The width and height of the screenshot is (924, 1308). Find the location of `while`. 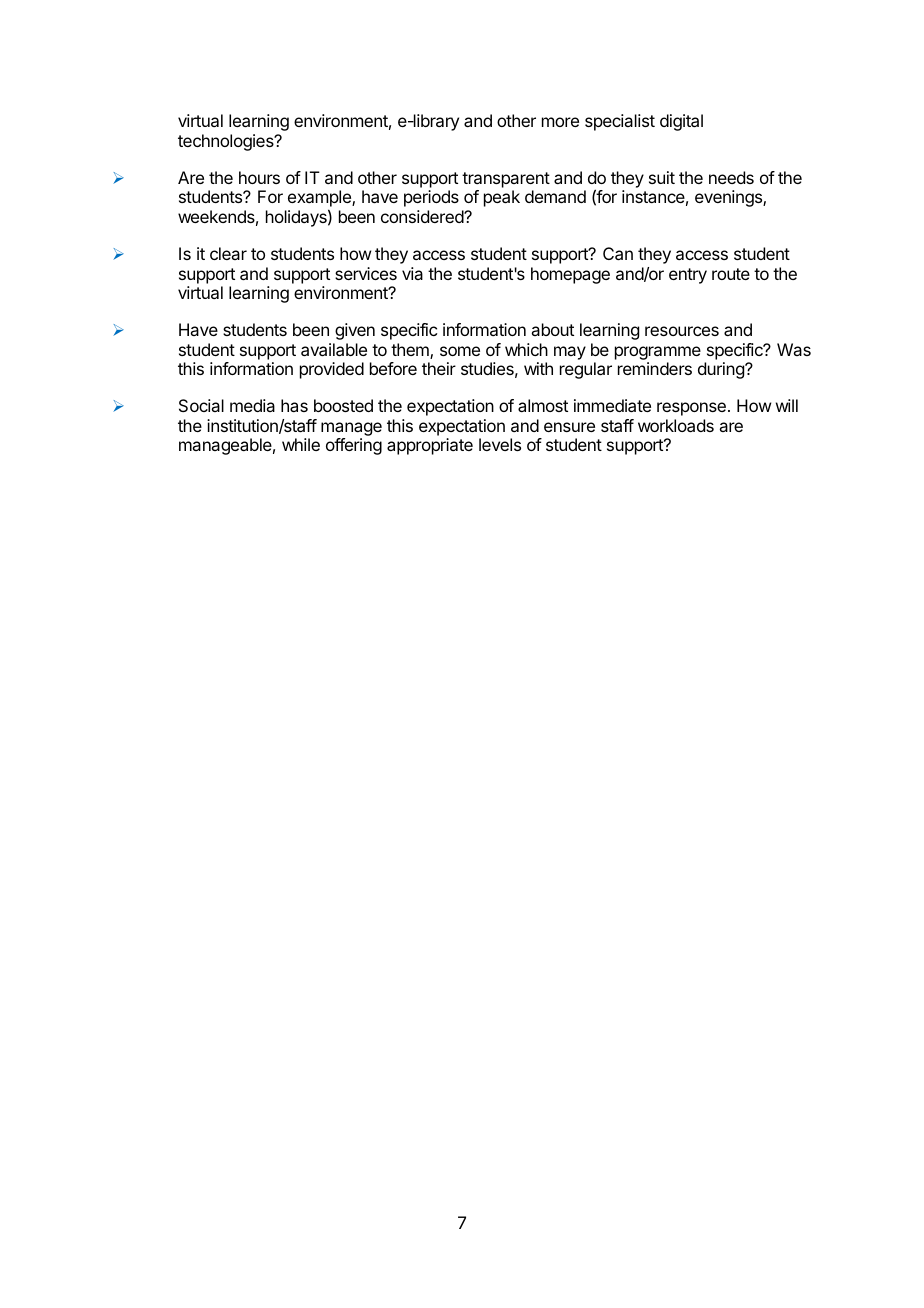

while is located at coordinates (301, 444).
